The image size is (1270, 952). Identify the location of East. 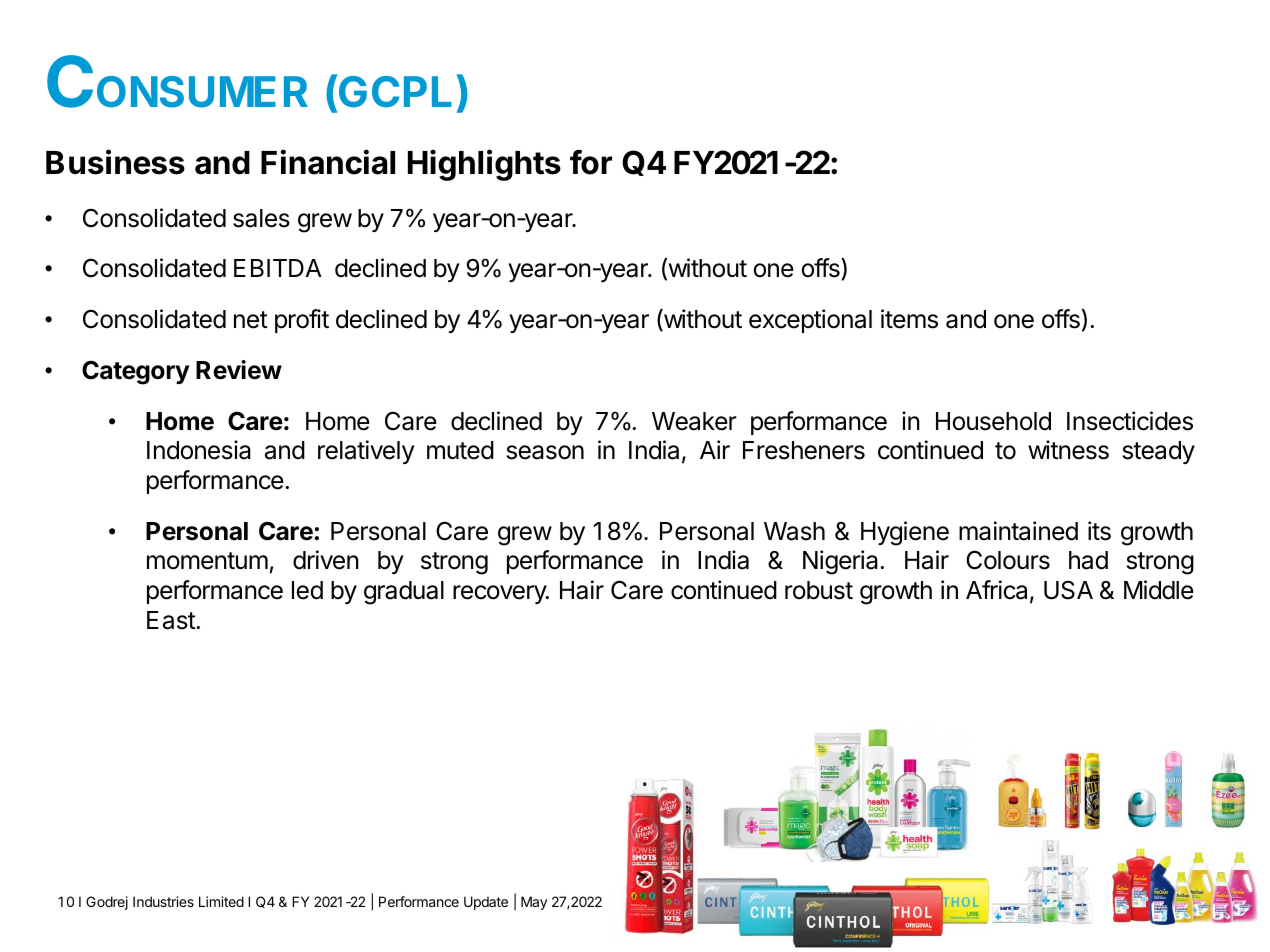
(172, 620).
